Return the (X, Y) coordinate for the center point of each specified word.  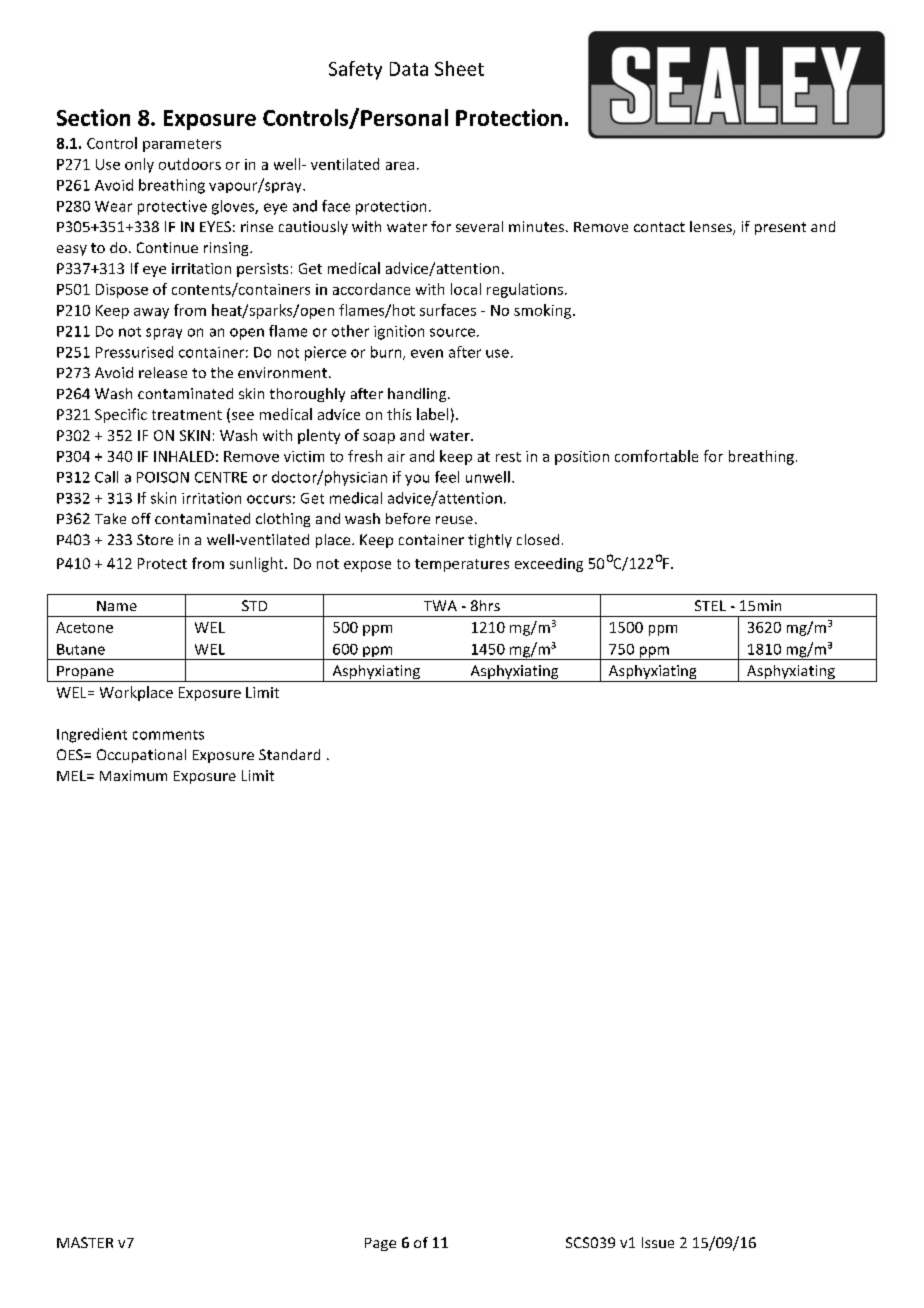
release (163, 372)
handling (418, 395)
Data (409, 69)
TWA (440, 605)
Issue (658, 1242)
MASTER (85, 1242)
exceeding (549, 565)
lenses (712, 228)
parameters (182, 145)
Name (117, 606)
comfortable (656, 456)
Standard (289, 754)
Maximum (133, 775)
